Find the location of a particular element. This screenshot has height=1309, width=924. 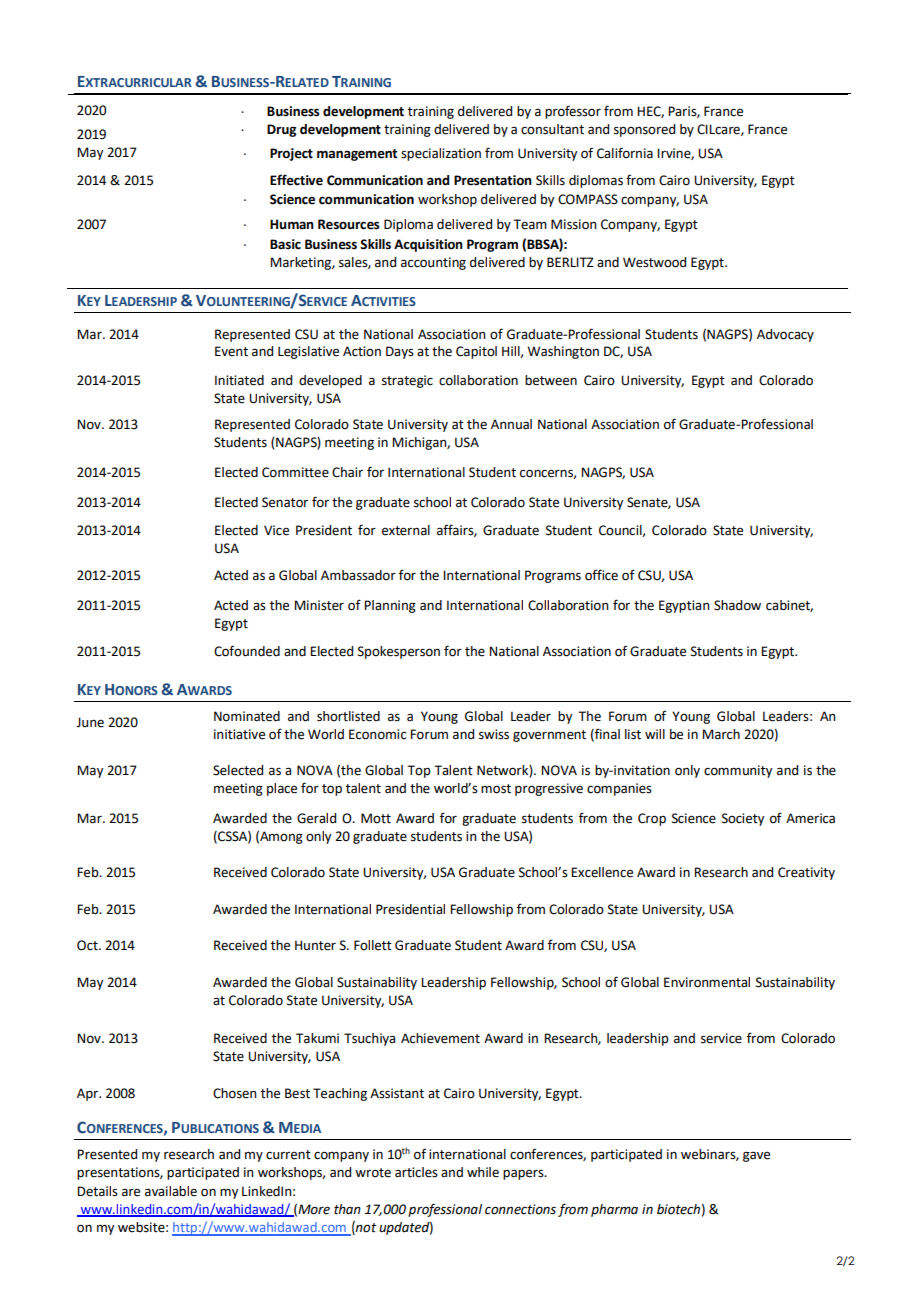

Nominated is located at coordinates (247, 716).
